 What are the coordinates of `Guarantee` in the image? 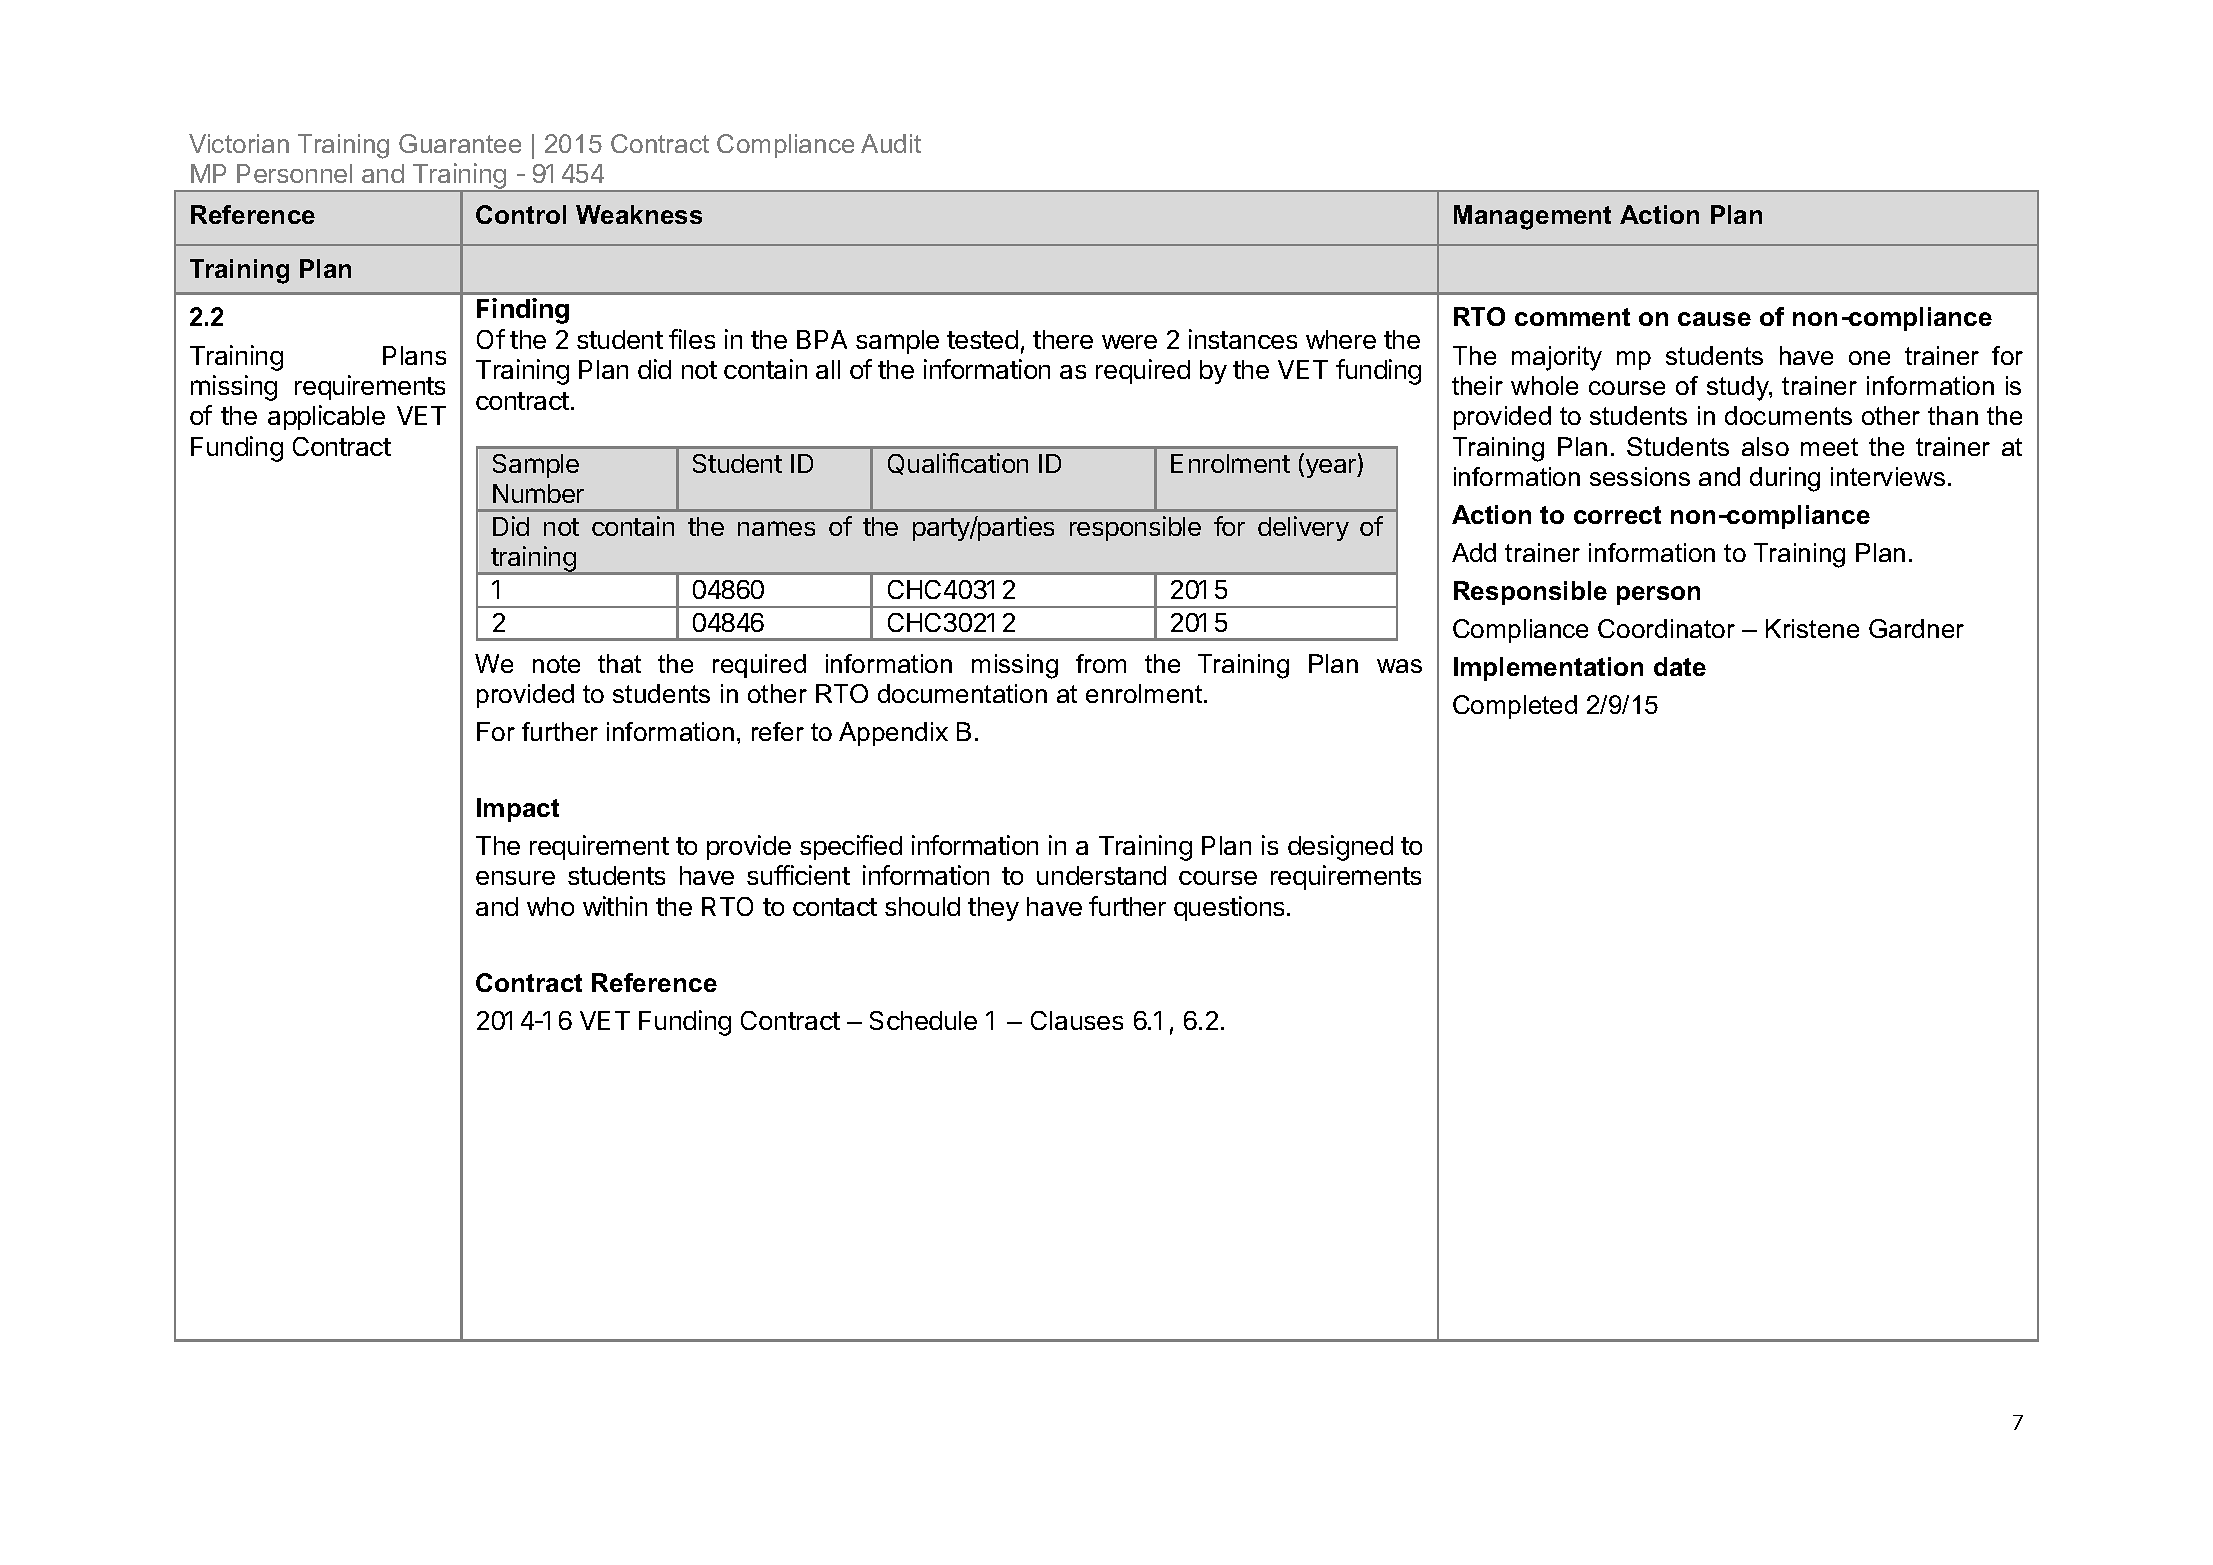 It's located at (460, 143).
